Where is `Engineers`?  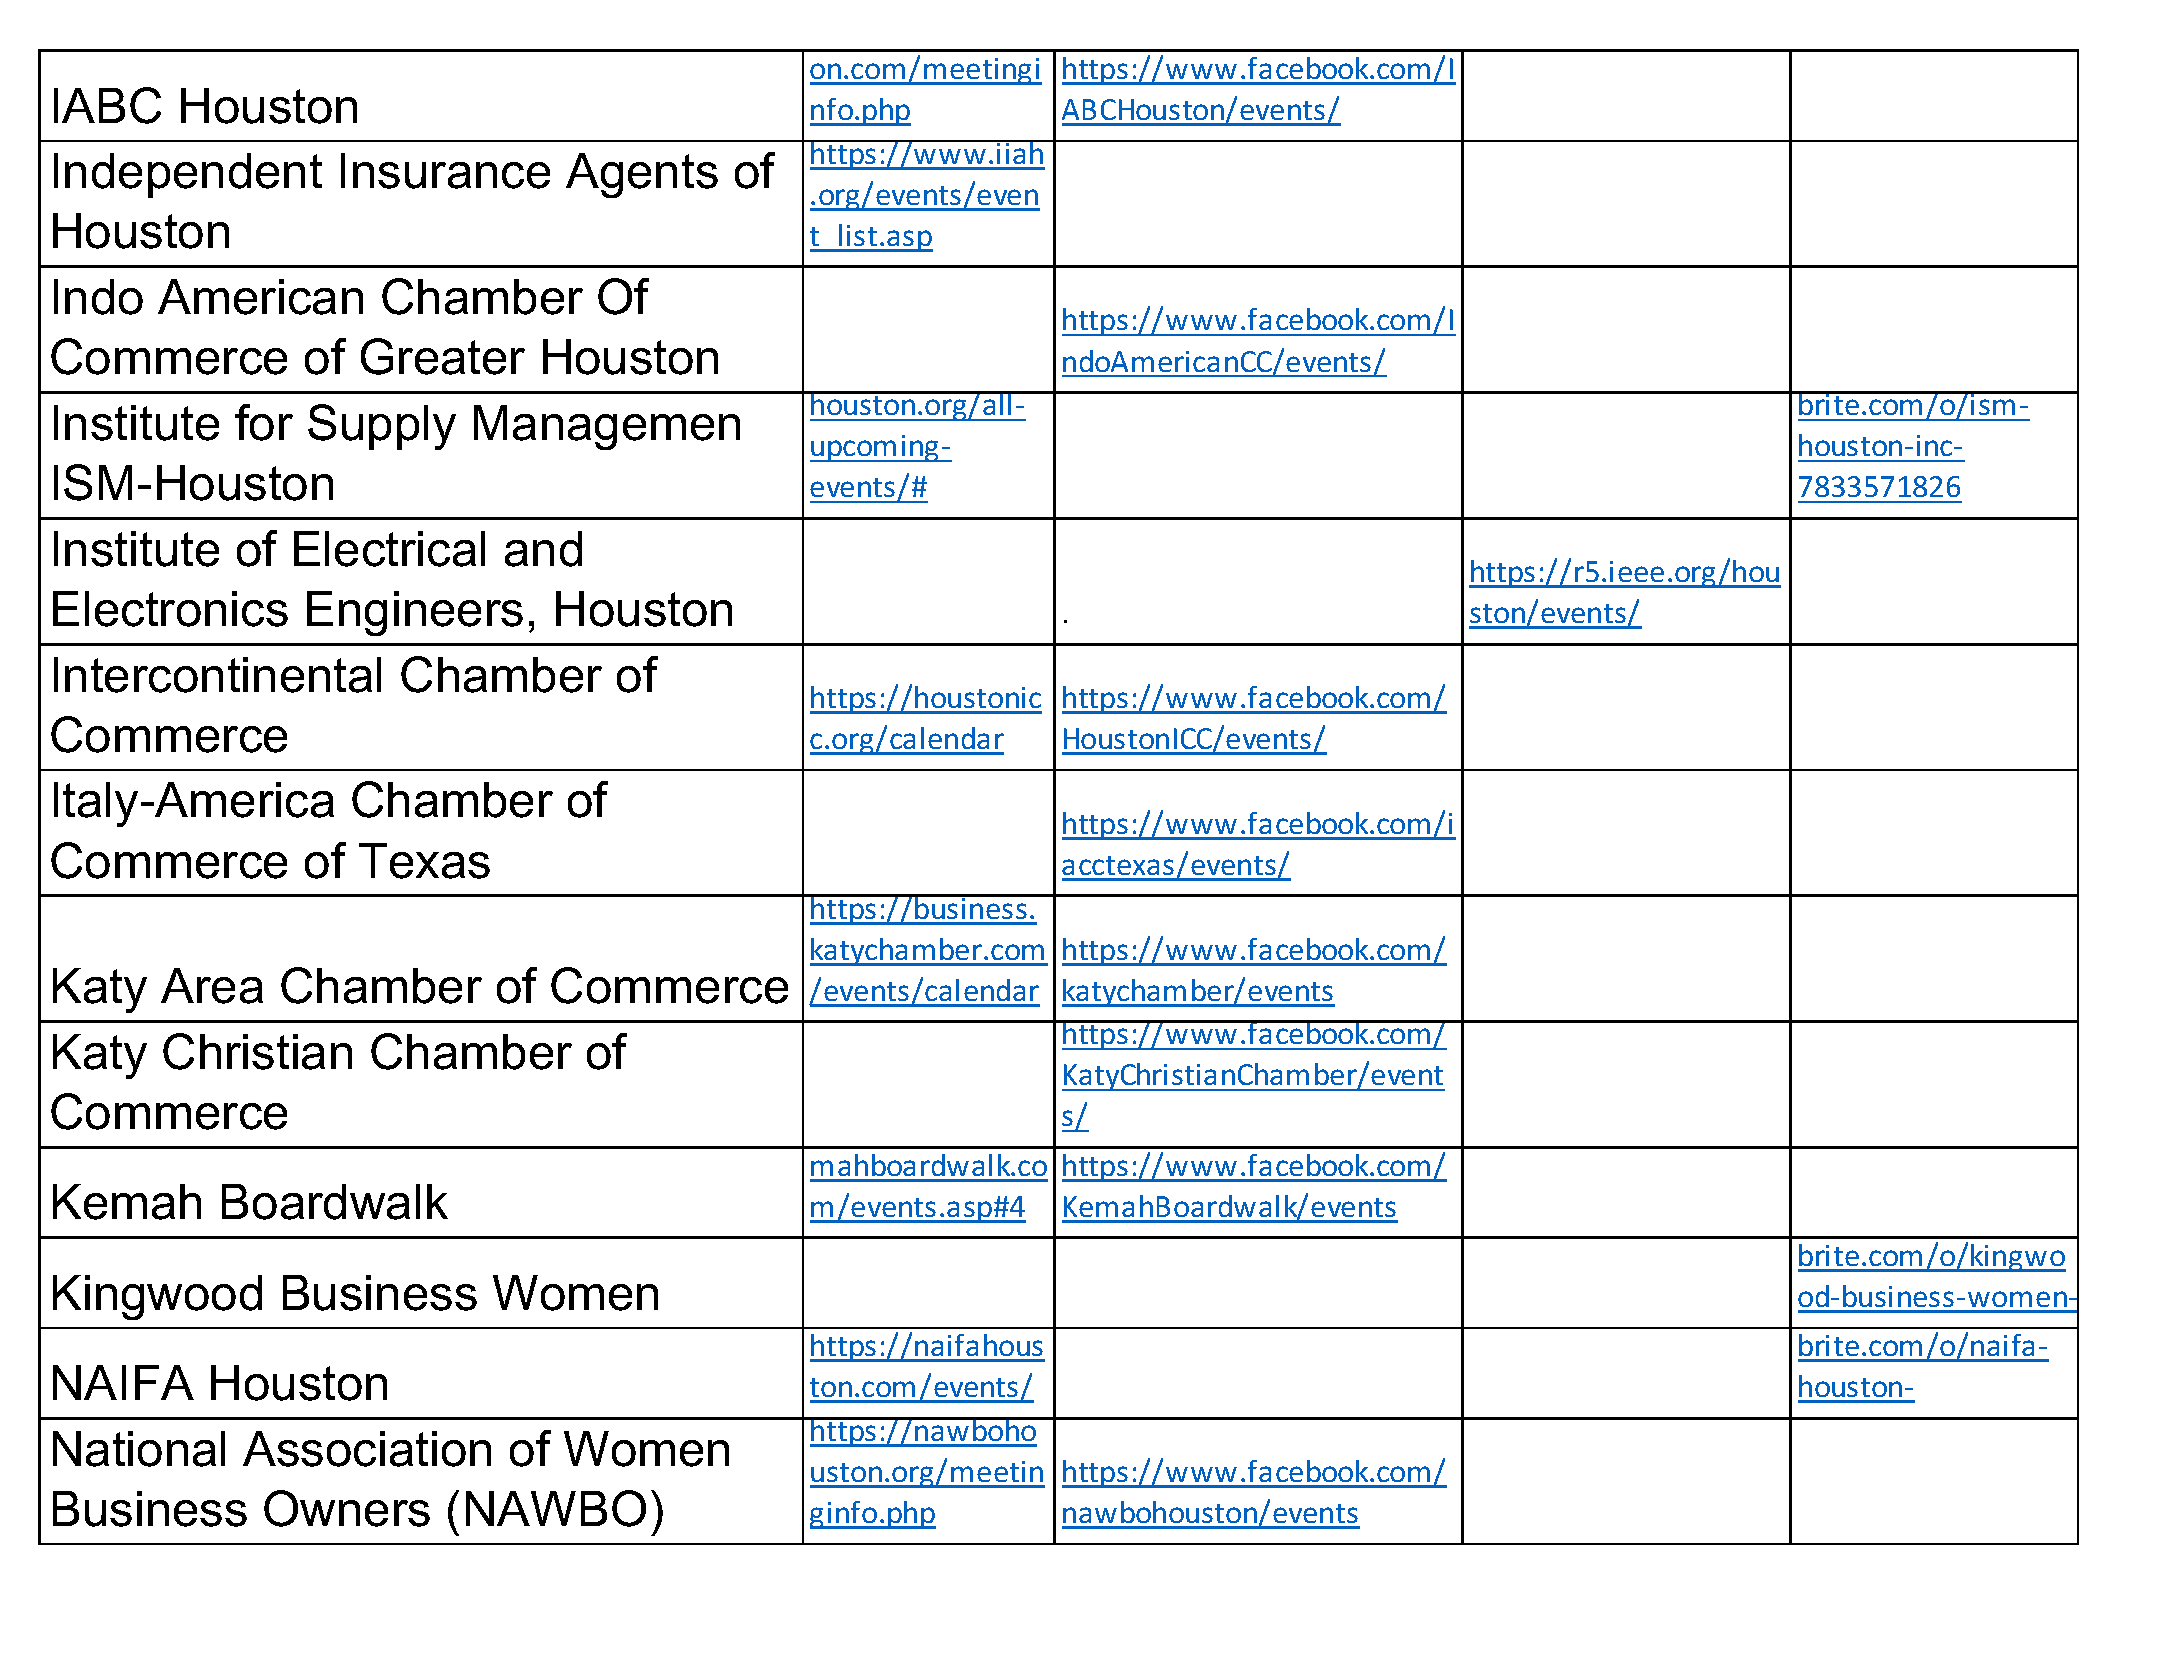 Engineers is located at coordinates (415, 613).
